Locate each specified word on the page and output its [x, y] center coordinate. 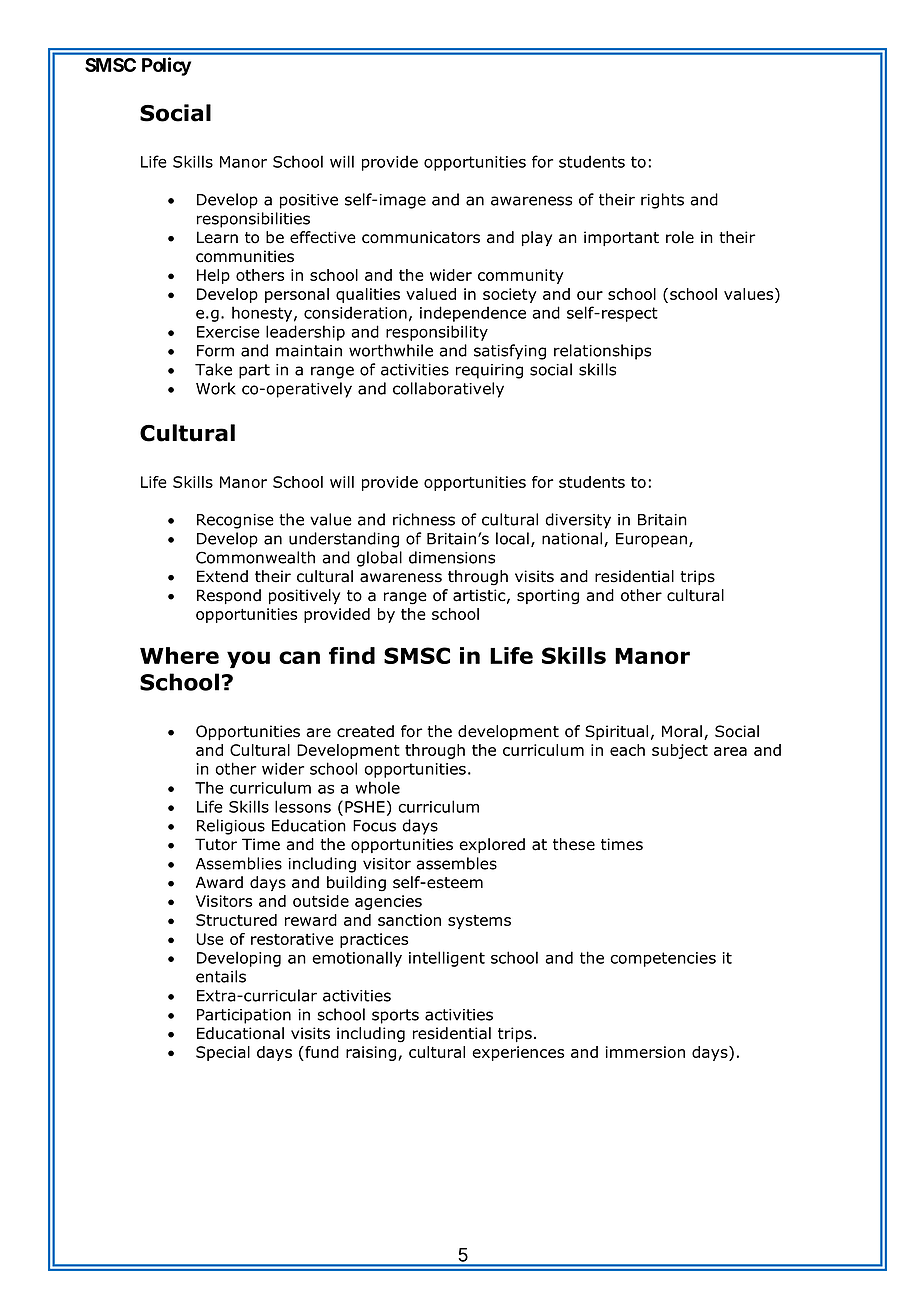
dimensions [452, 557]
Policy [166, 66]
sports [395, 1016]
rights [662, 201]
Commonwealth [255, 557]
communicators [421, 237]
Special [223, 1053]
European [651, 540]
